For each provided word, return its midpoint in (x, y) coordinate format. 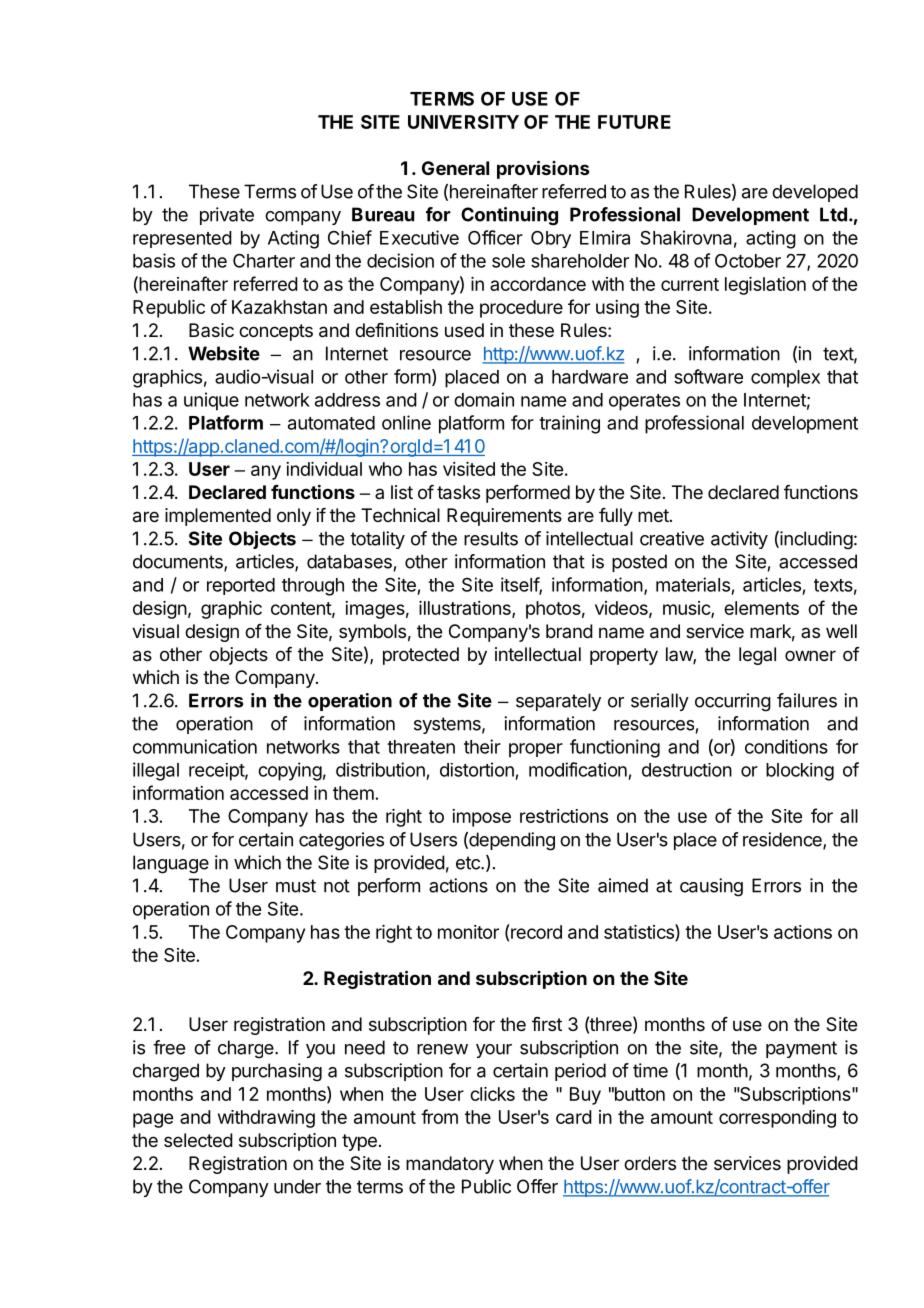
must (296, 886)
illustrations (466, 609)
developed (815, 193)
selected (198, 1140)
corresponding (777, 1119)
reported (241, 586)
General (455, 168)
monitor (468, 932)
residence (783, 840)
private (227, 216)
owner (810, 655)
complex (785, 379)
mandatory (450, 1165)
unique (211, 401)
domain (484, 399)
